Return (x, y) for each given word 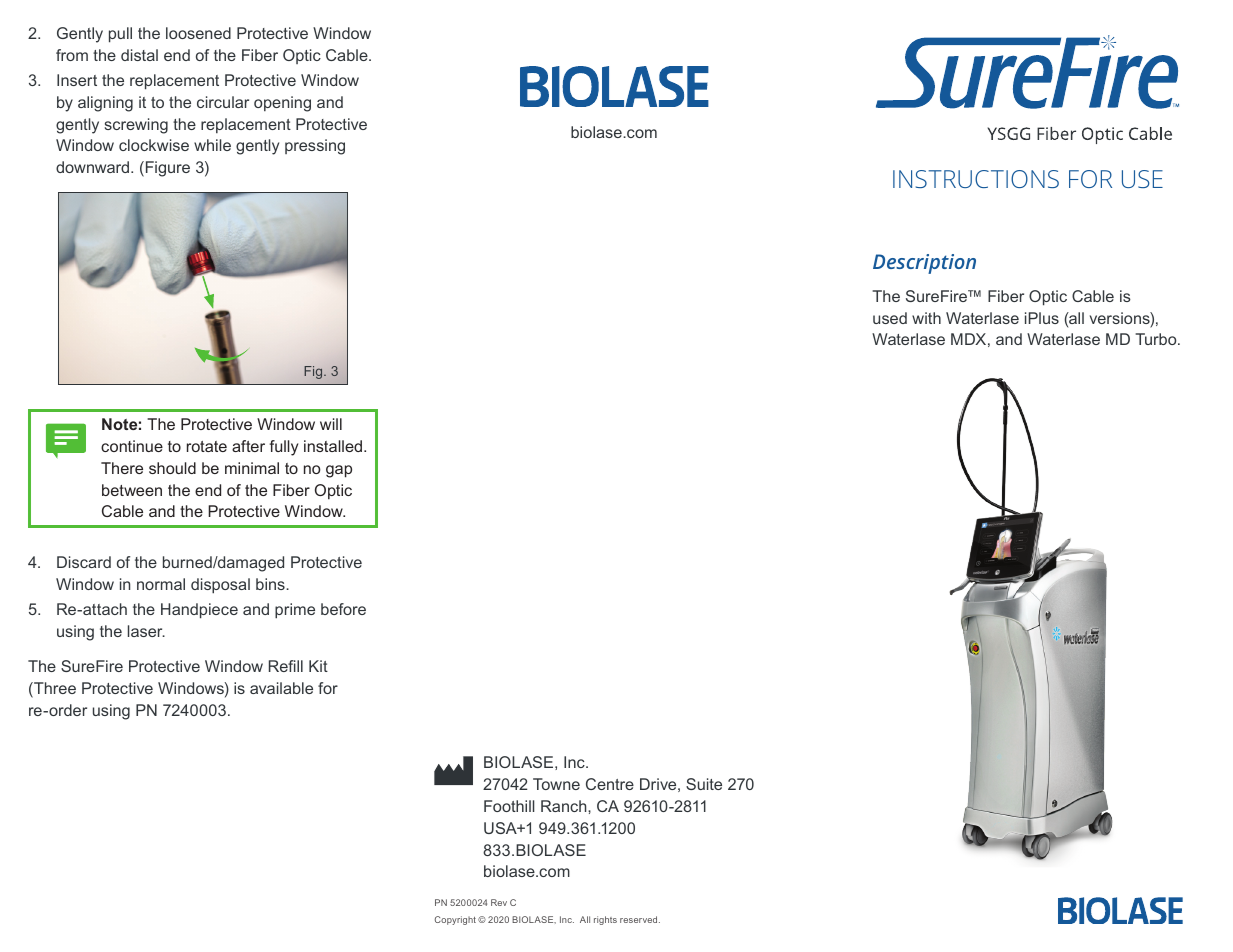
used (890, 318)
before (343, 609)
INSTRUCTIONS (976, 179)
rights (605, 920)
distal (139, 55)
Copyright (455, 920)
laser (146, 631)
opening (282, 104)
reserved (640, 919)
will (331, 424)
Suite (704, 784)
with (926, 318)
